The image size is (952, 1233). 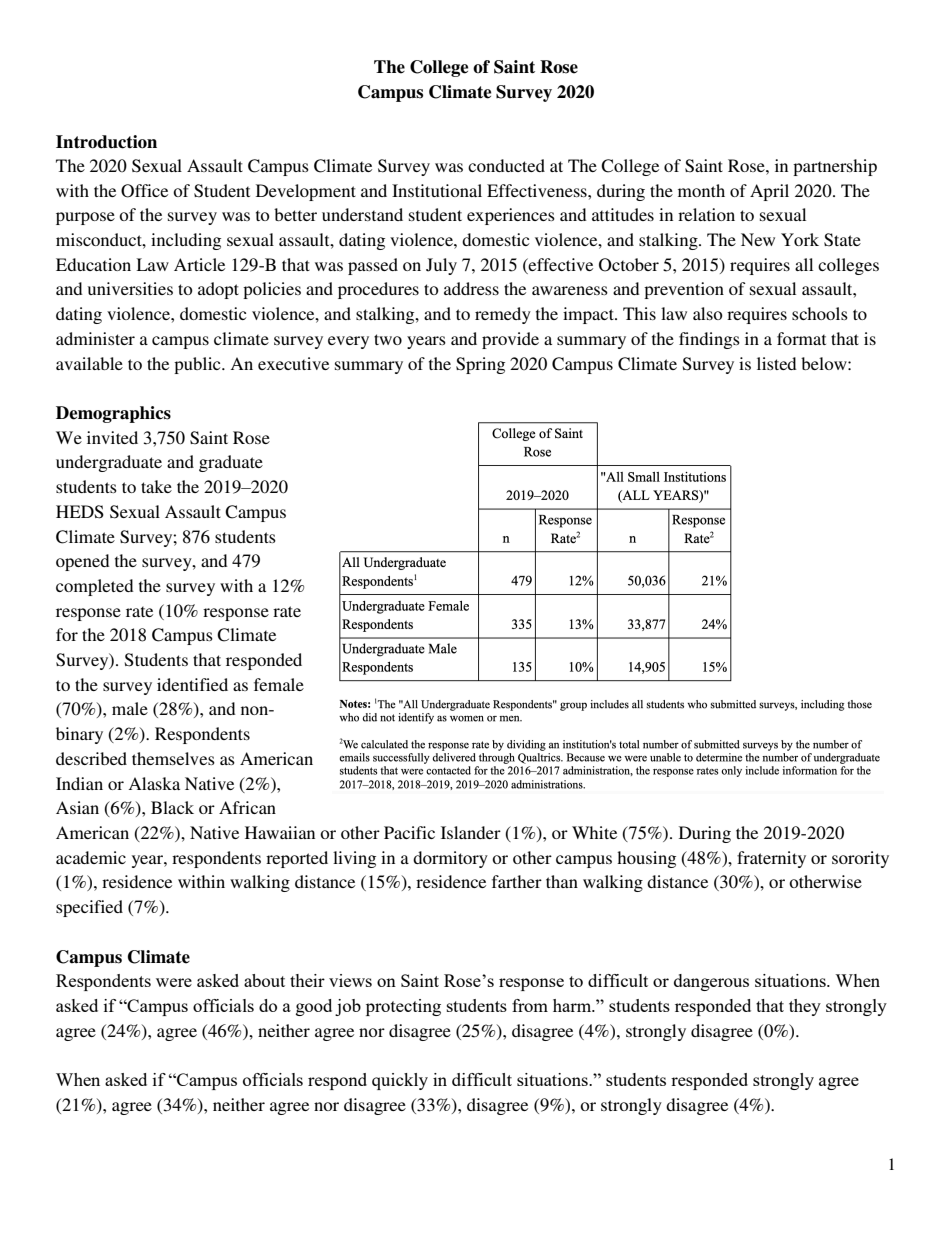 What do you see at coordinates (860, 859) in the page?
I see `sorority` at bounding box center [860, 859].
